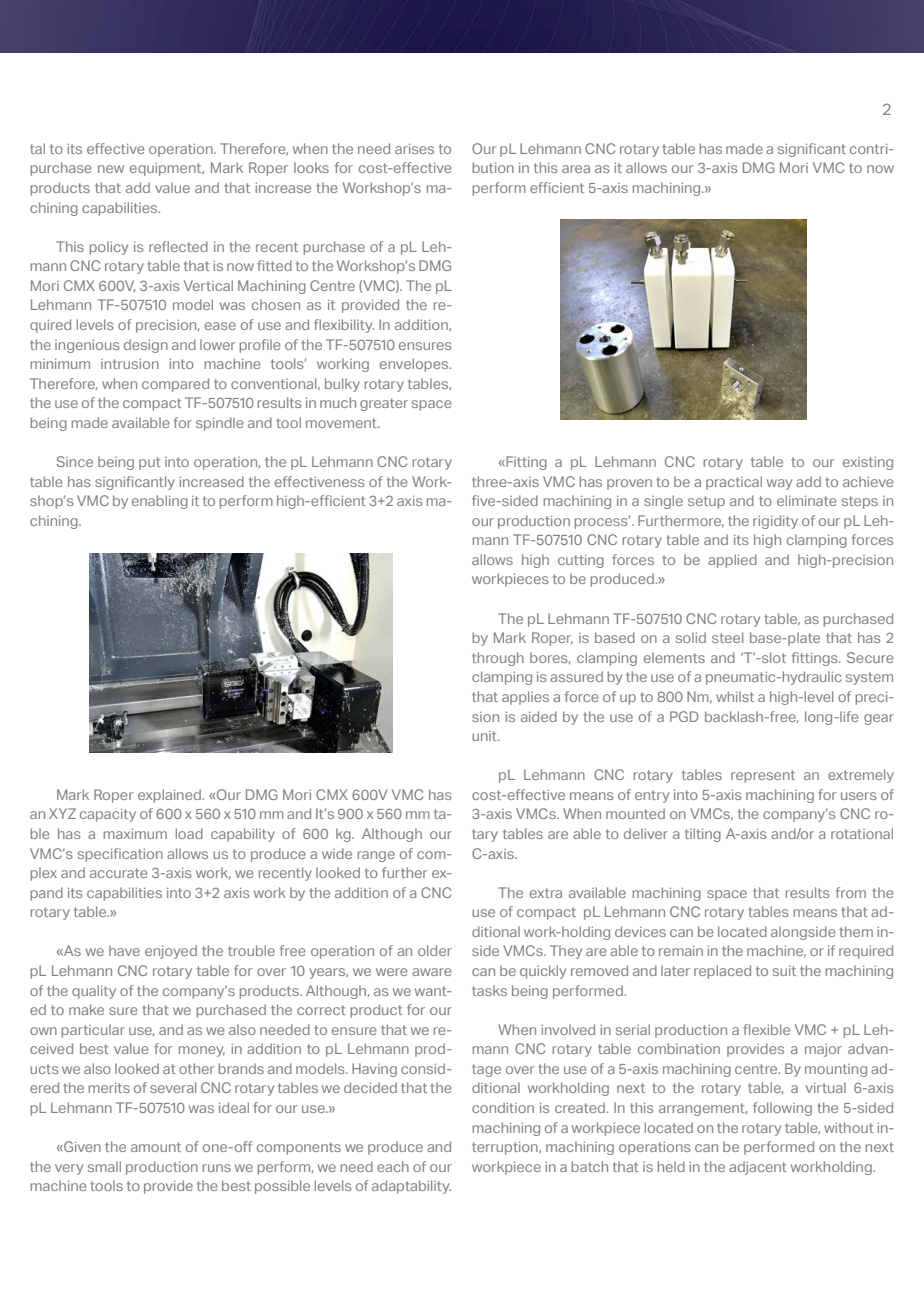  Describe the element at coordinates (498, 659) in the page. I see `through` at that location.
